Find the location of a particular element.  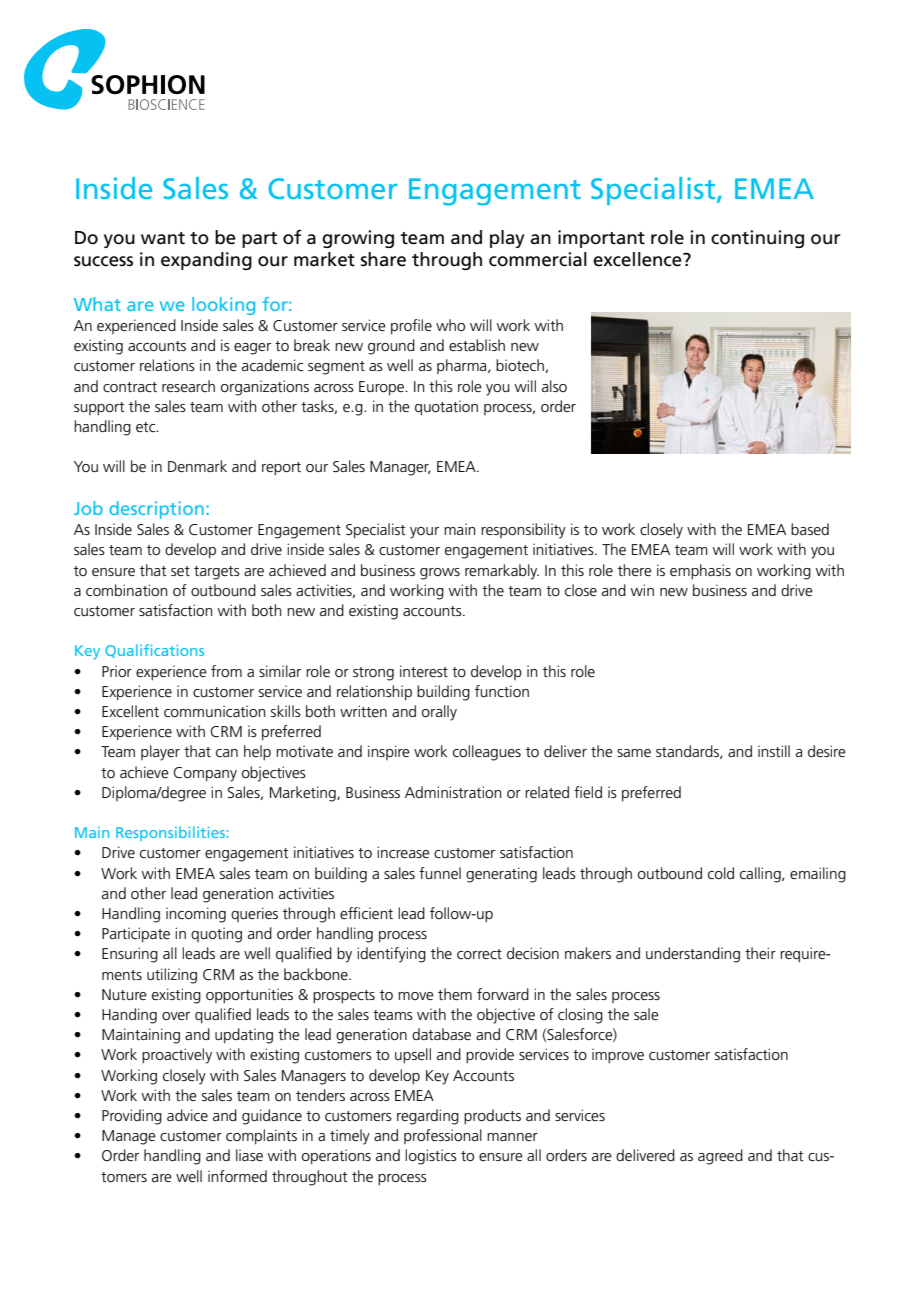

expanding is located at coordinates (206, 261).
